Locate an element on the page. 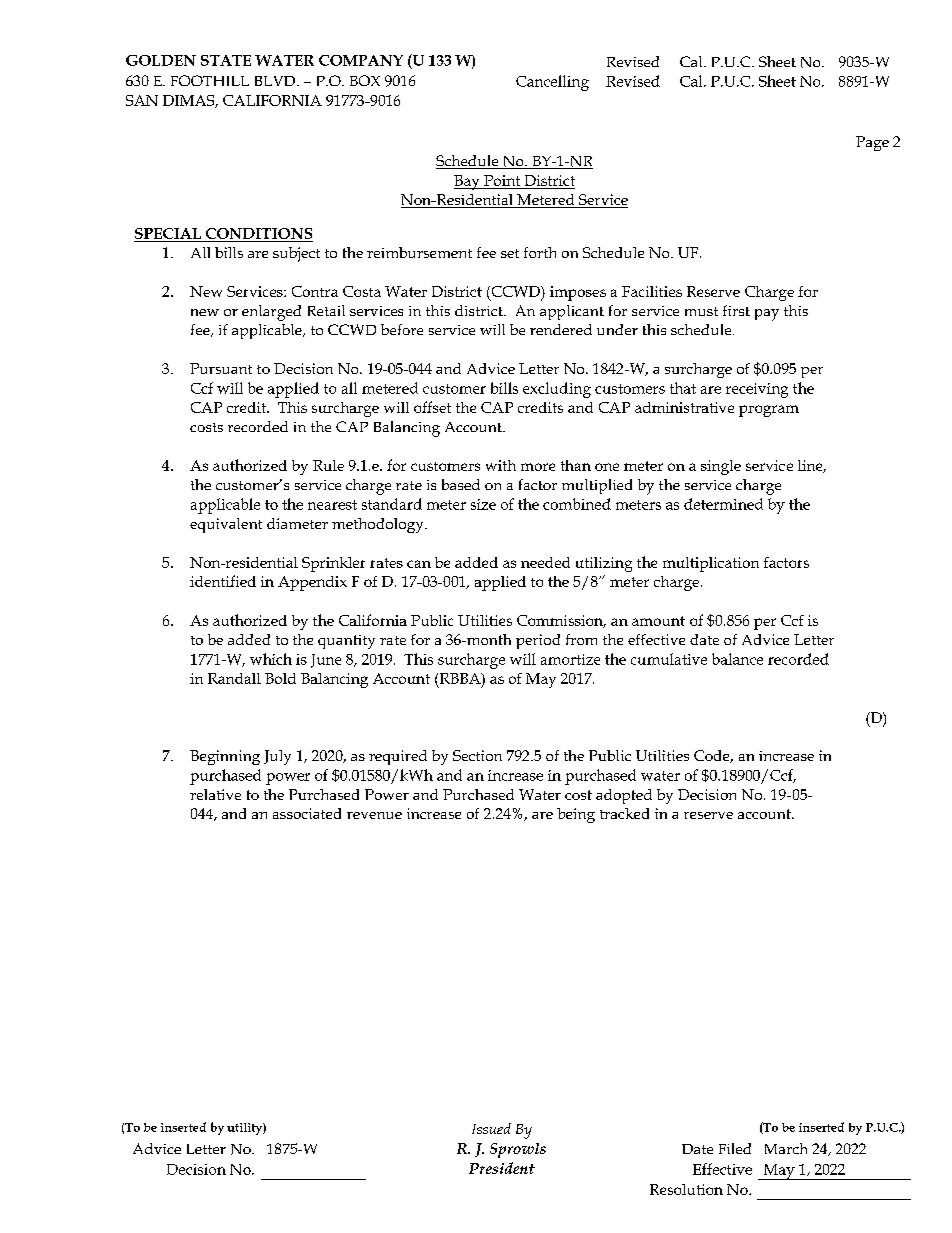  Issued is located at coordinates (491, 1128).
